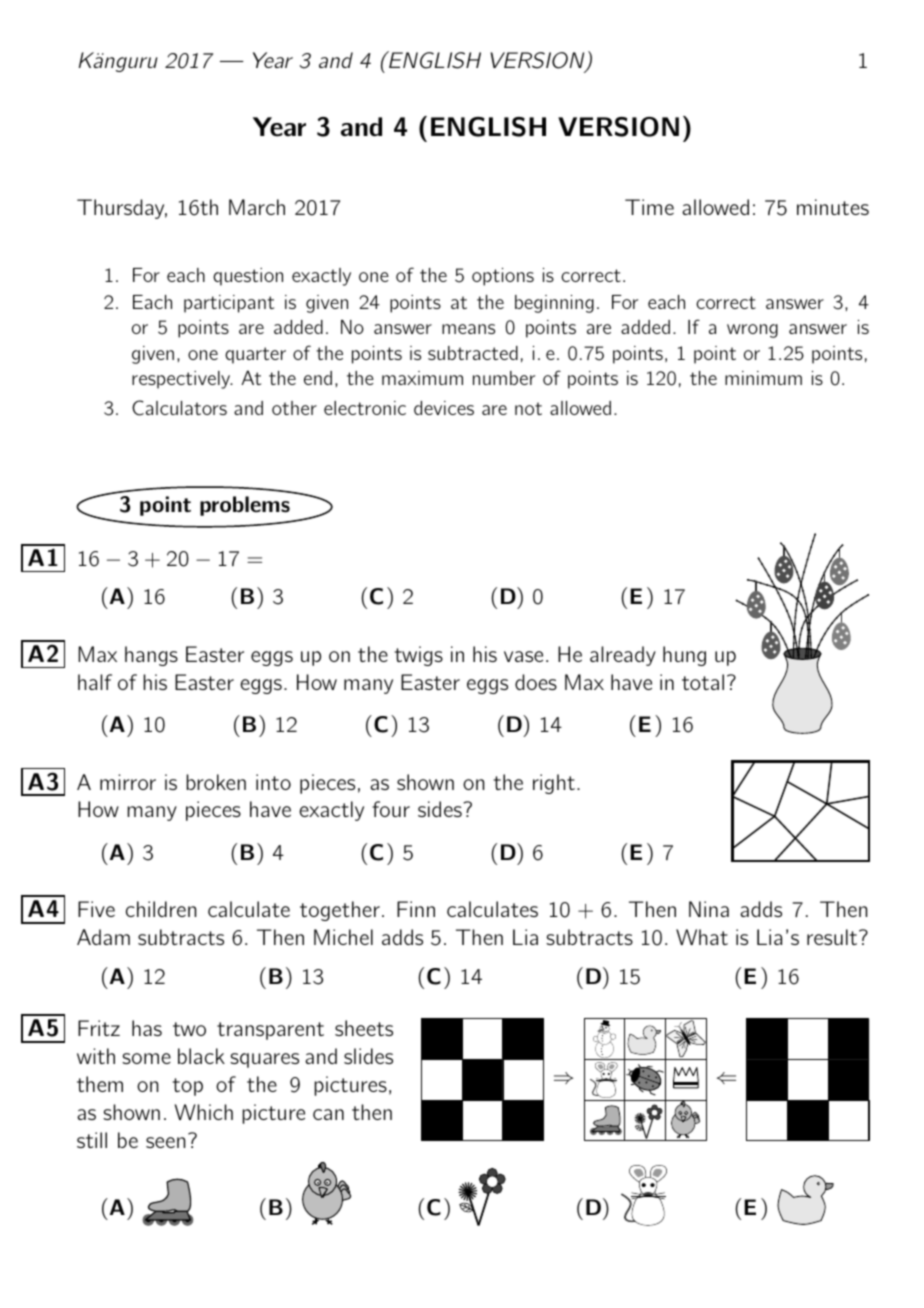 This screenshot has width=924, height=1308. Describe the element at coordinates (709, 909) in the screenshot. I see `Nina` at that location.
